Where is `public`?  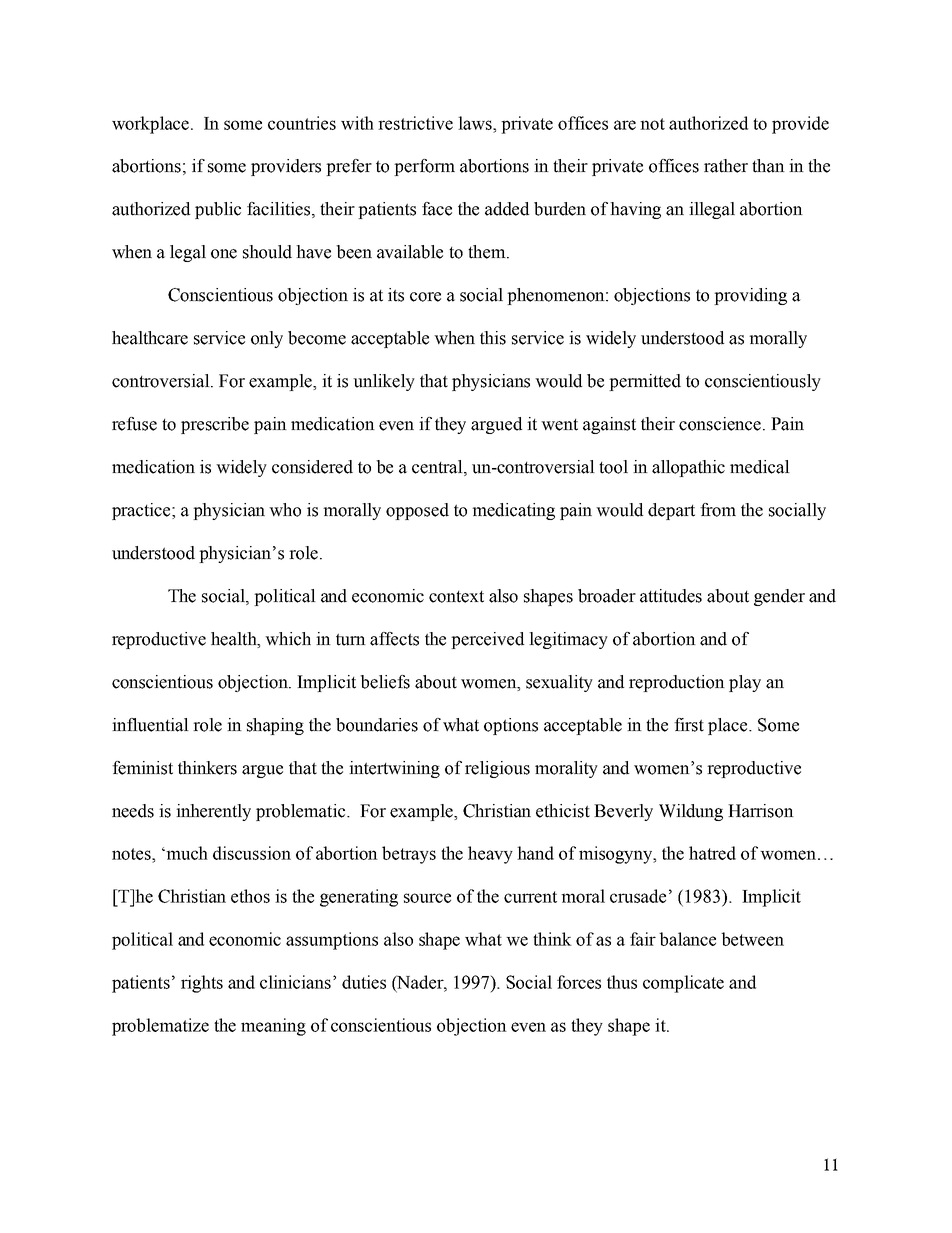 public is located at coordinates (218, 210).
